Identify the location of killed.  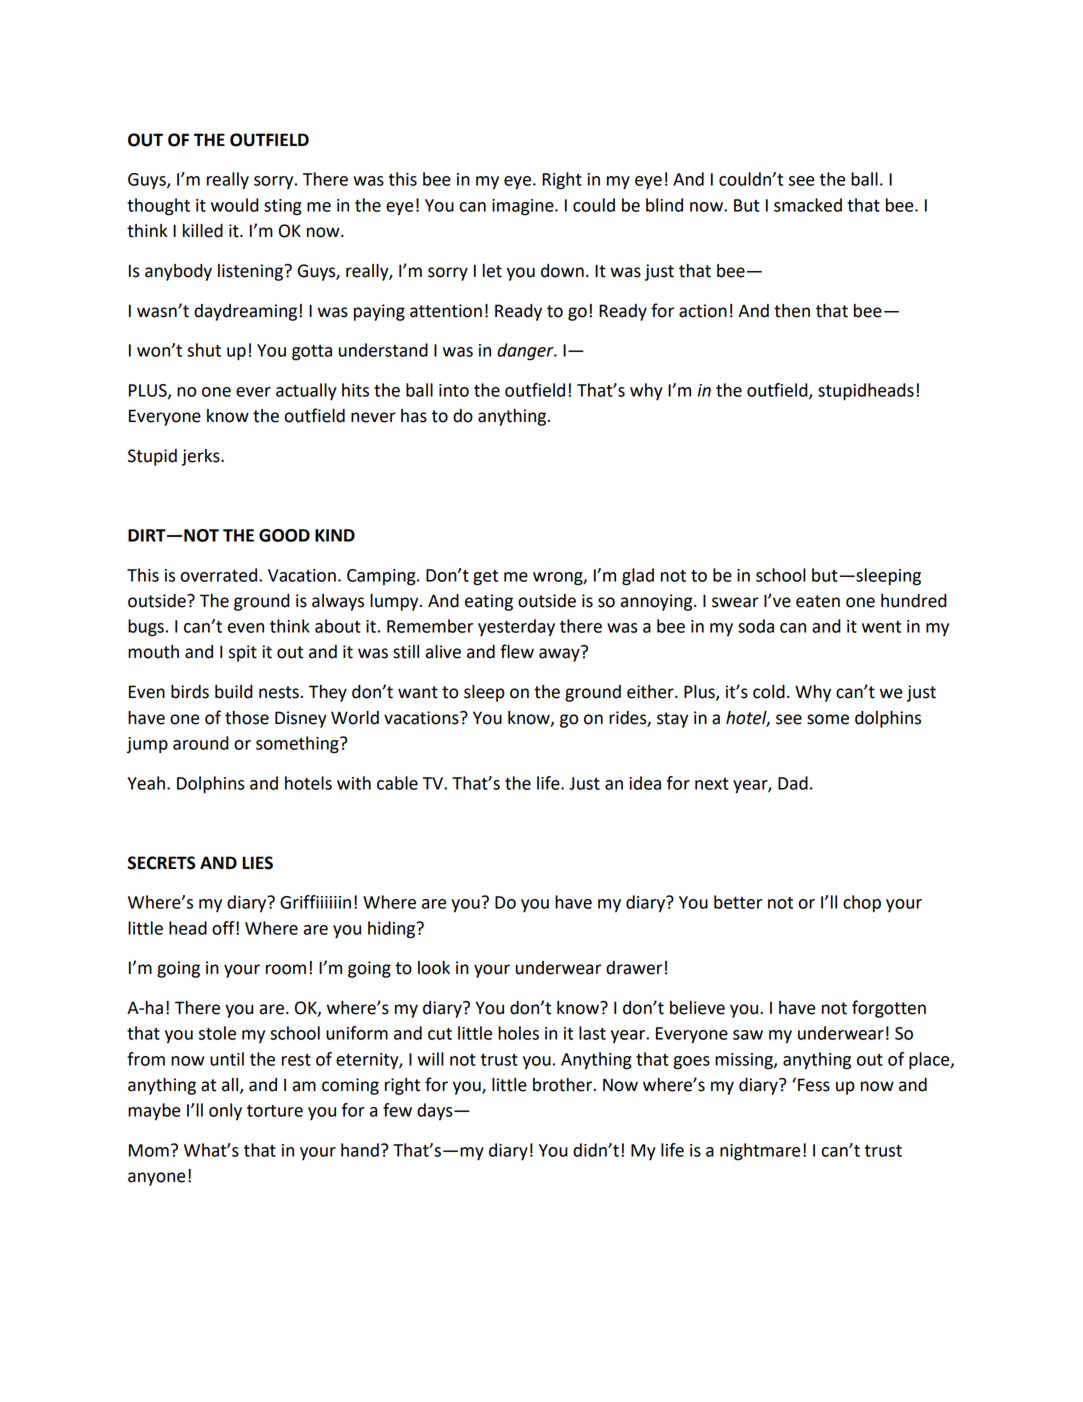
(203, 231).
